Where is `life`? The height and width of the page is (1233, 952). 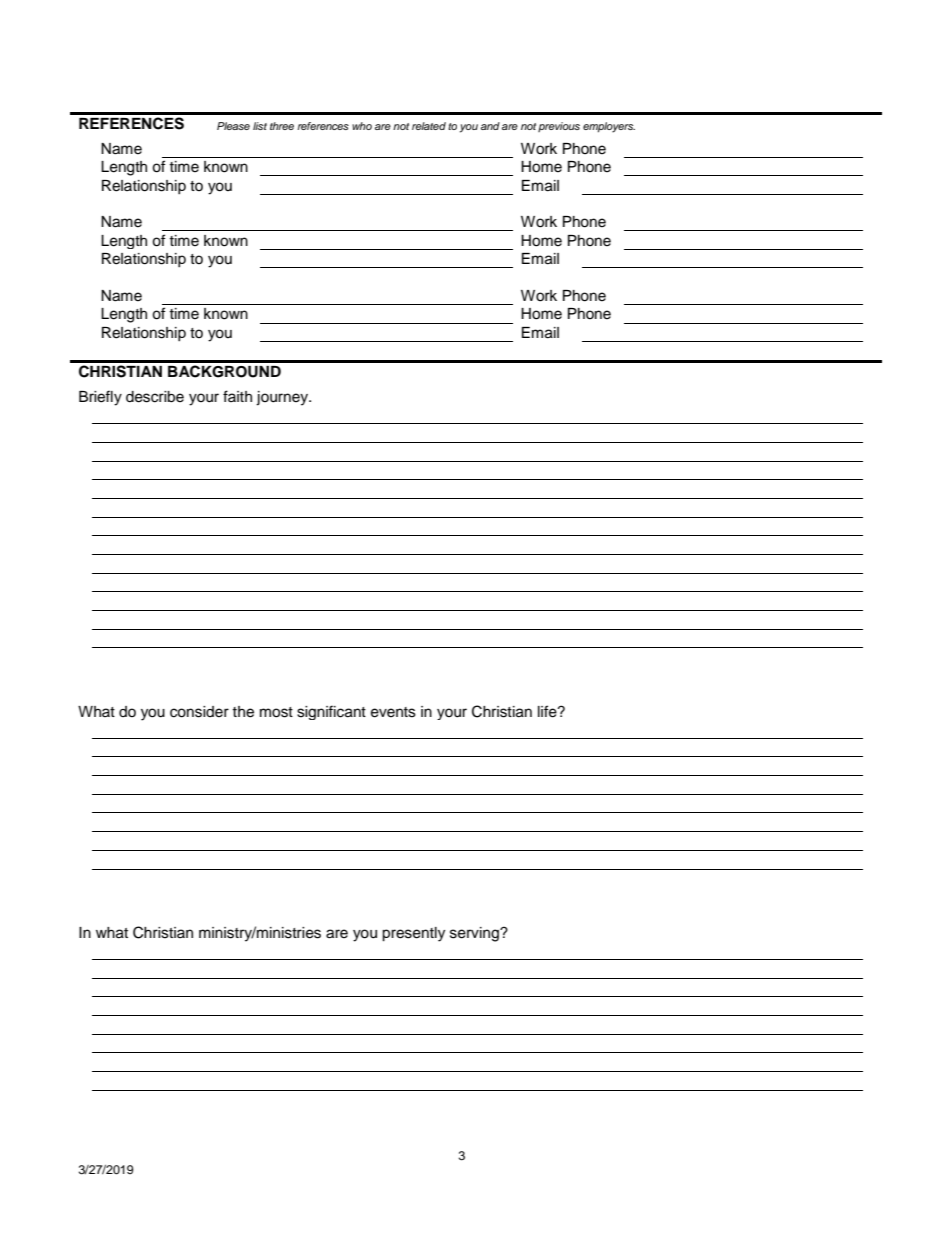 life is located at coordinates (548, 711).
